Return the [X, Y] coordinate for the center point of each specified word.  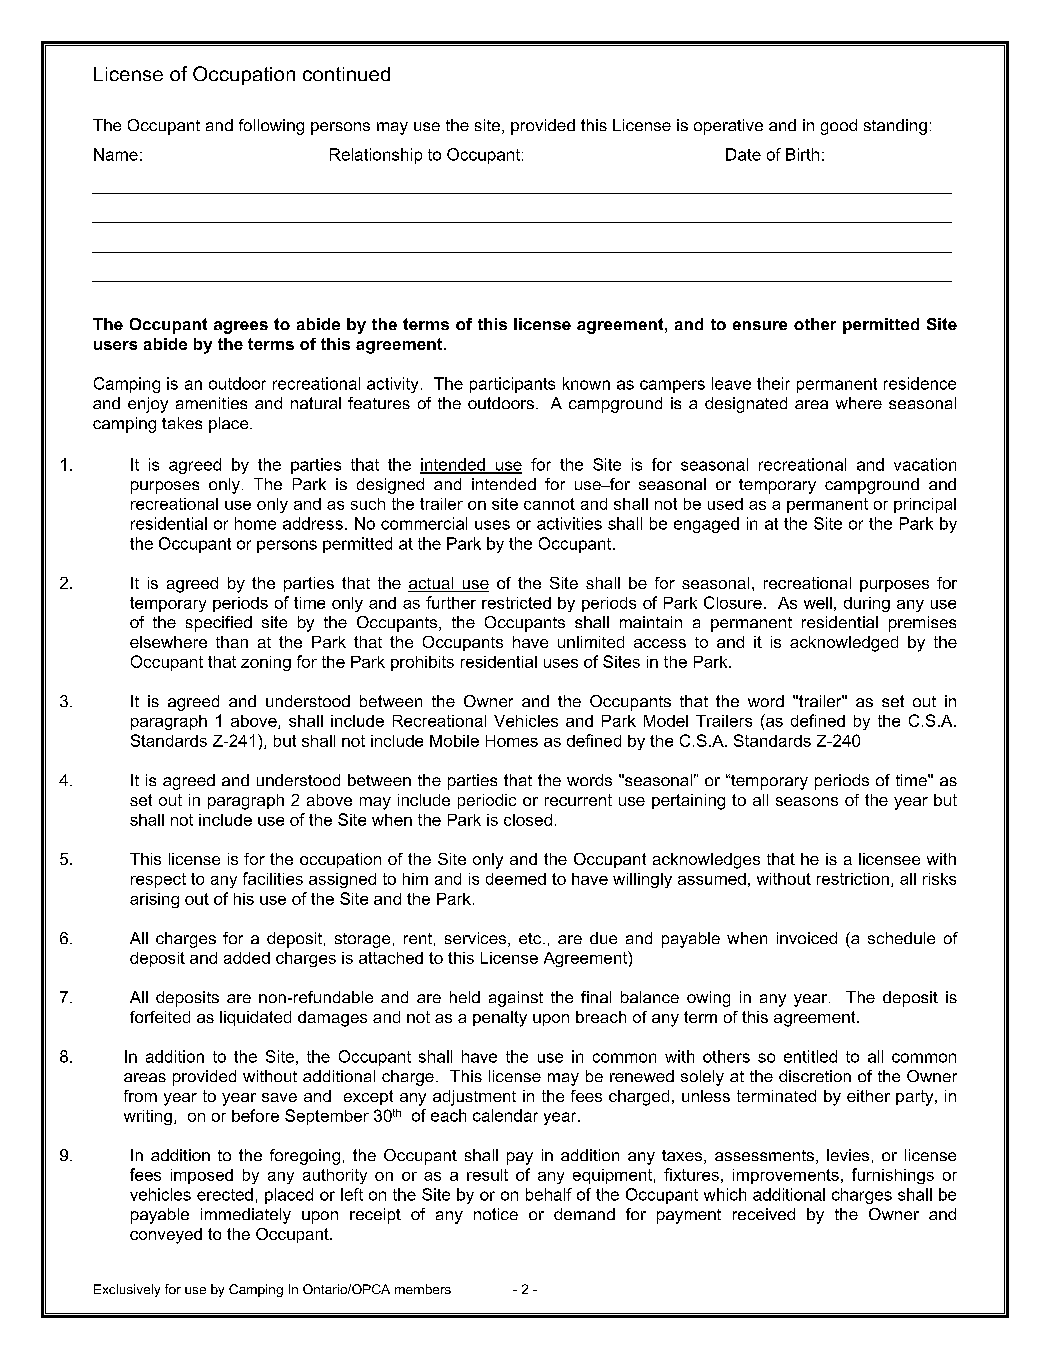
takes [182, 423]
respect [158, 880]
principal [925, 505]
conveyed [166, 1236]
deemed [516, 879]
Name [116, 154]
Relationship [376, 156]
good [839, 127]
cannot [549, 504]
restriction [853, 879]
